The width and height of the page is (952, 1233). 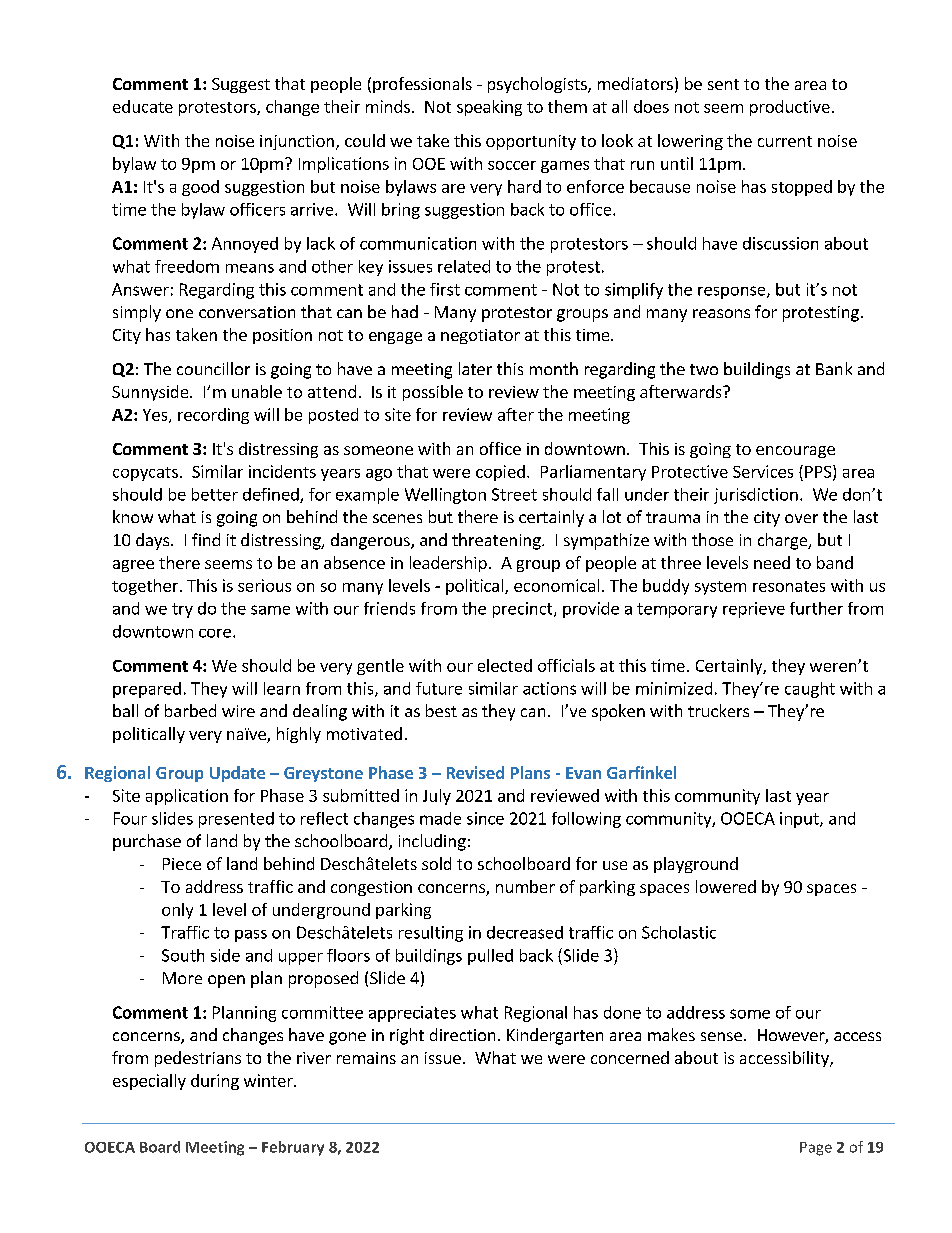 What do you see at coordinates (215, 1082) in the page?
I see `during` at bounding box center [215, 1082].
